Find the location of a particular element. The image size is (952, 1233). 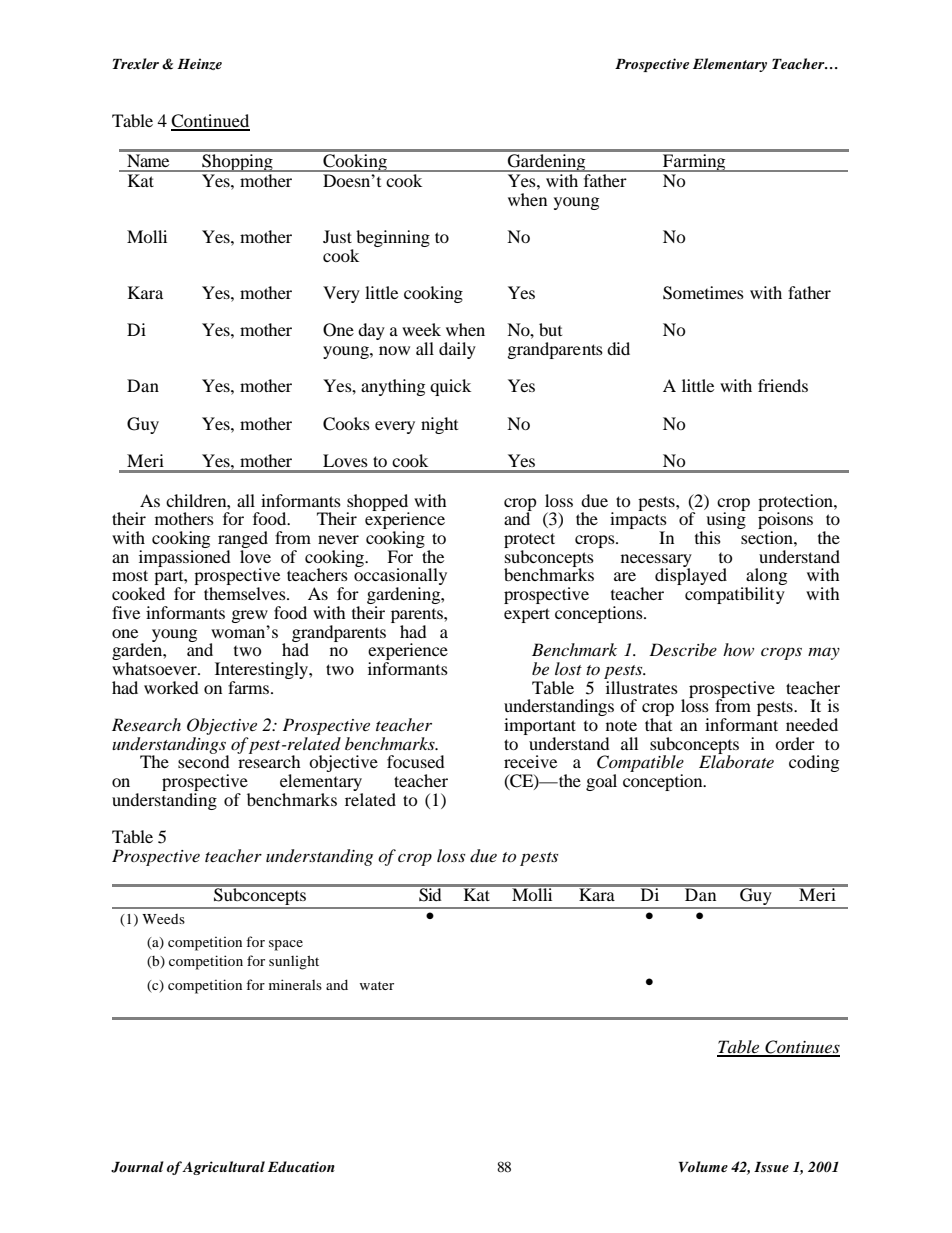

expert is located at coordinates (527, 615).
